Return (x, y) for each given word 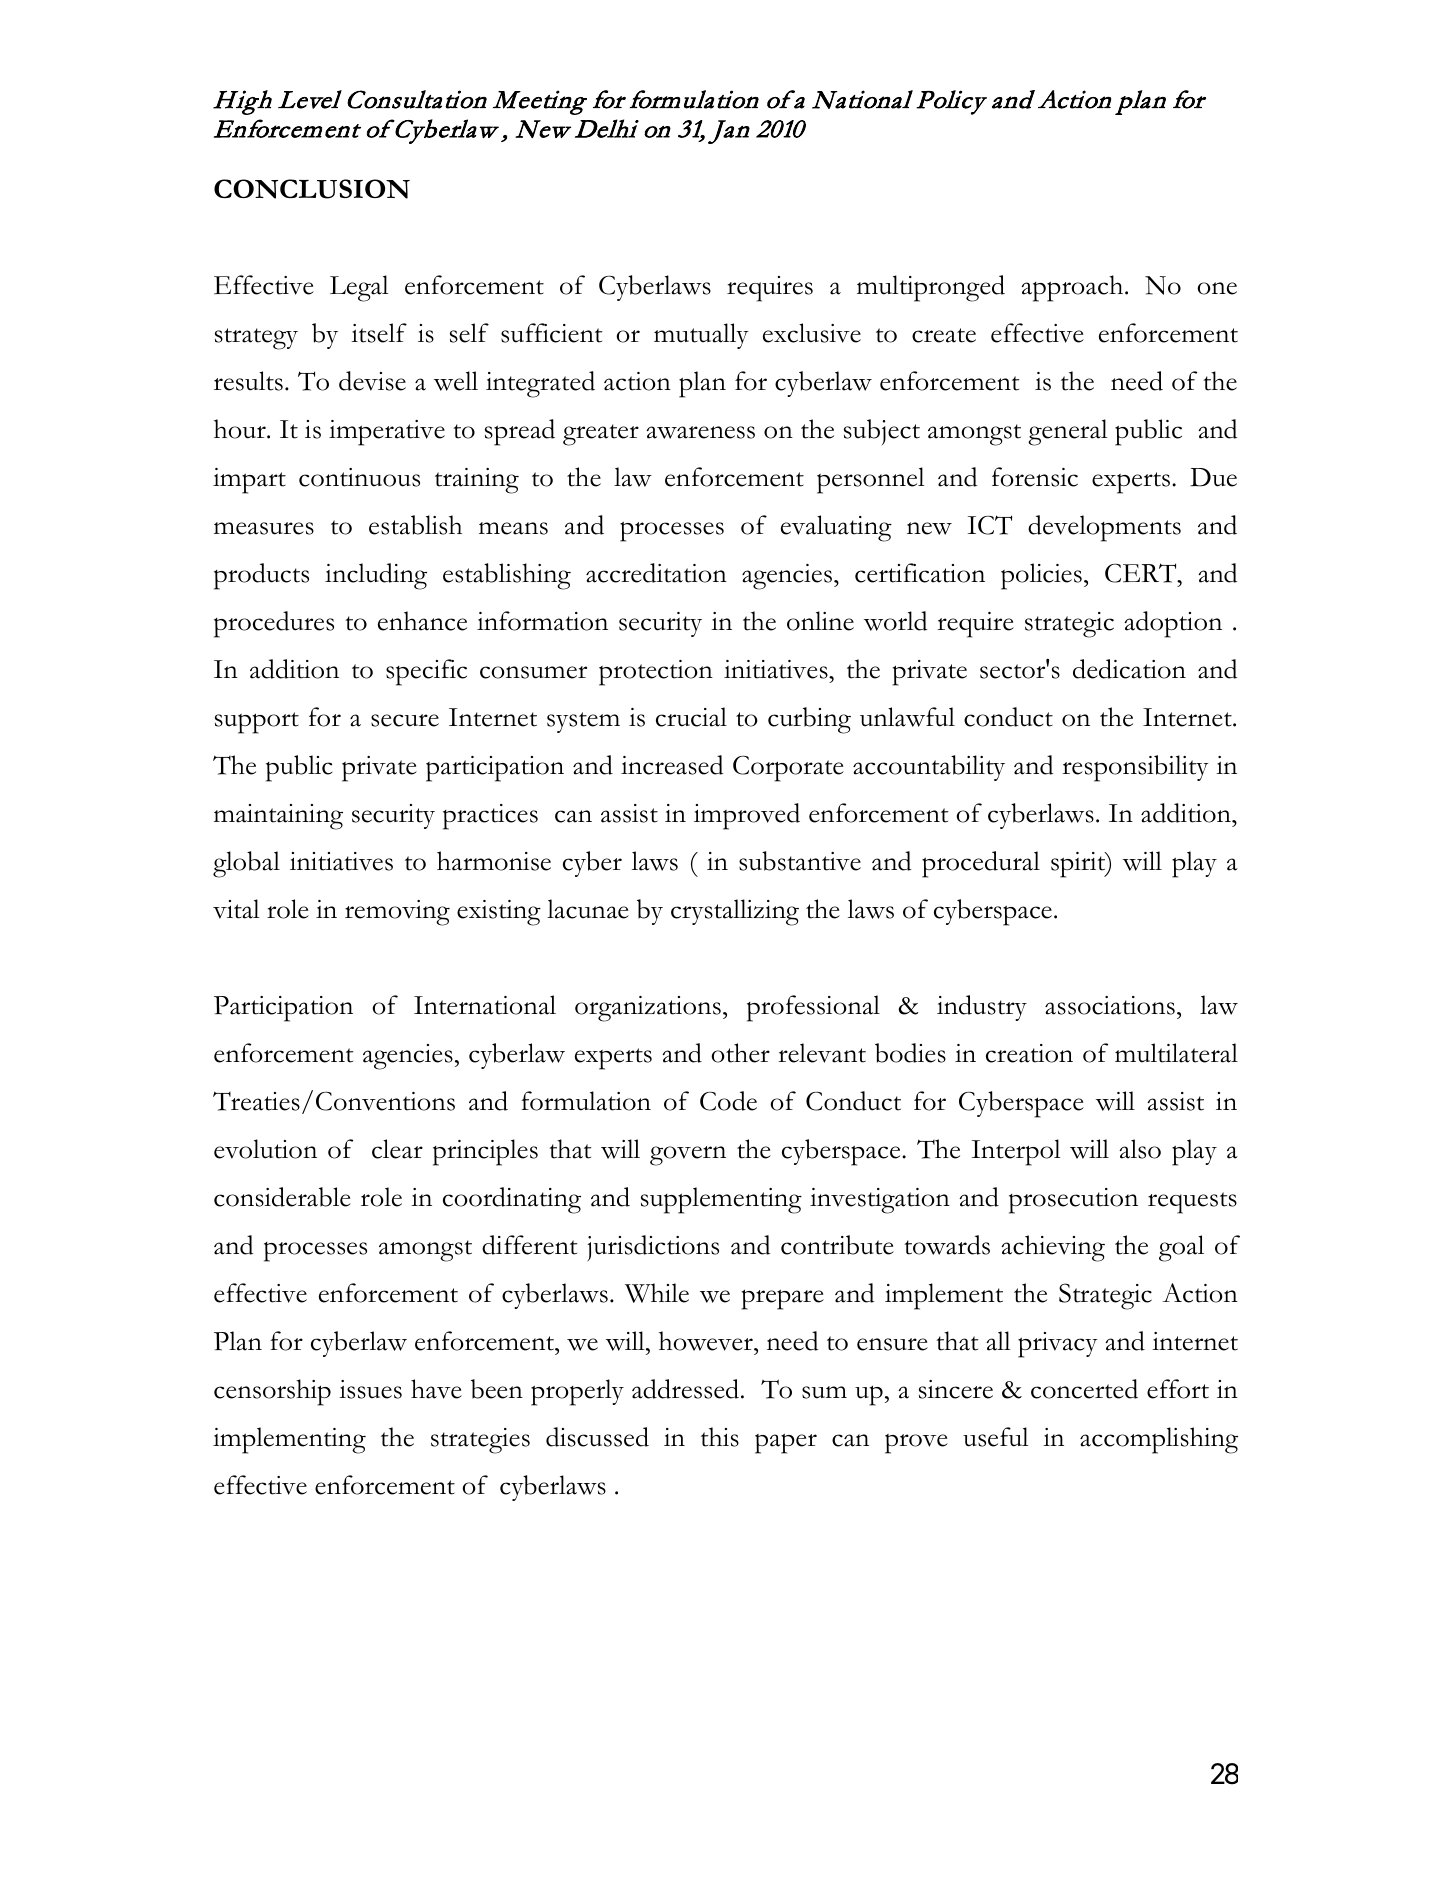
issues (370, 1389)
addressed (687, 1389)
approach (1073, 288)
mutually (701, 336)
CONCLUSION (312, 189)
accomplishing (1159, 1440)
